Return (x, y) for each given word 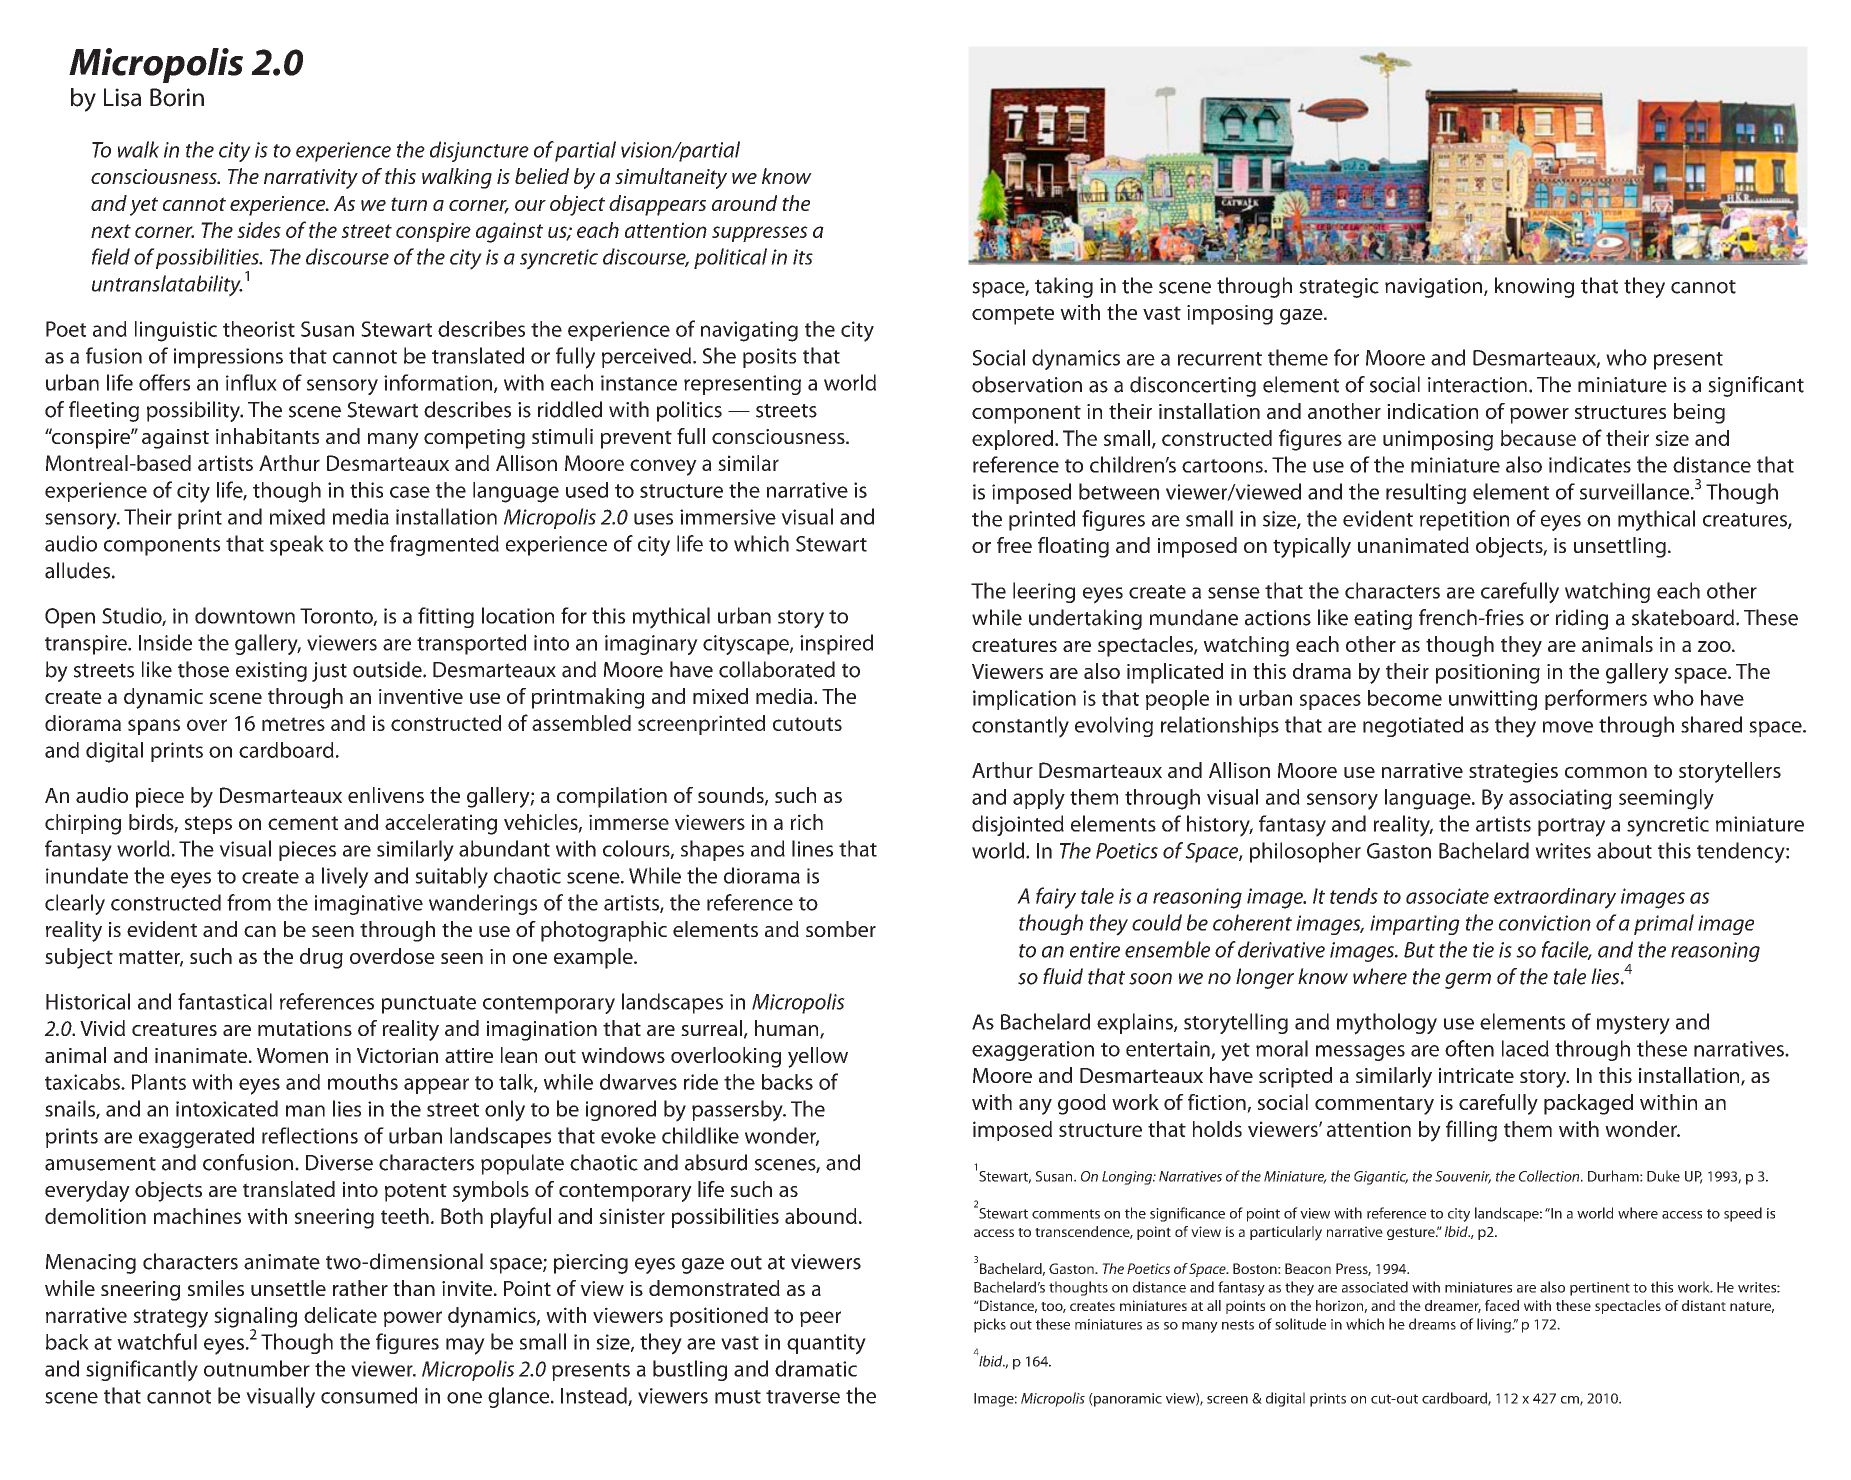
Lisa (122, 97)
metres (293, 724)
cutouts (807, 724)
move (1568, 727)
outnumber (257, 1368)
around (744, 203)
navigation (1435, 288)
